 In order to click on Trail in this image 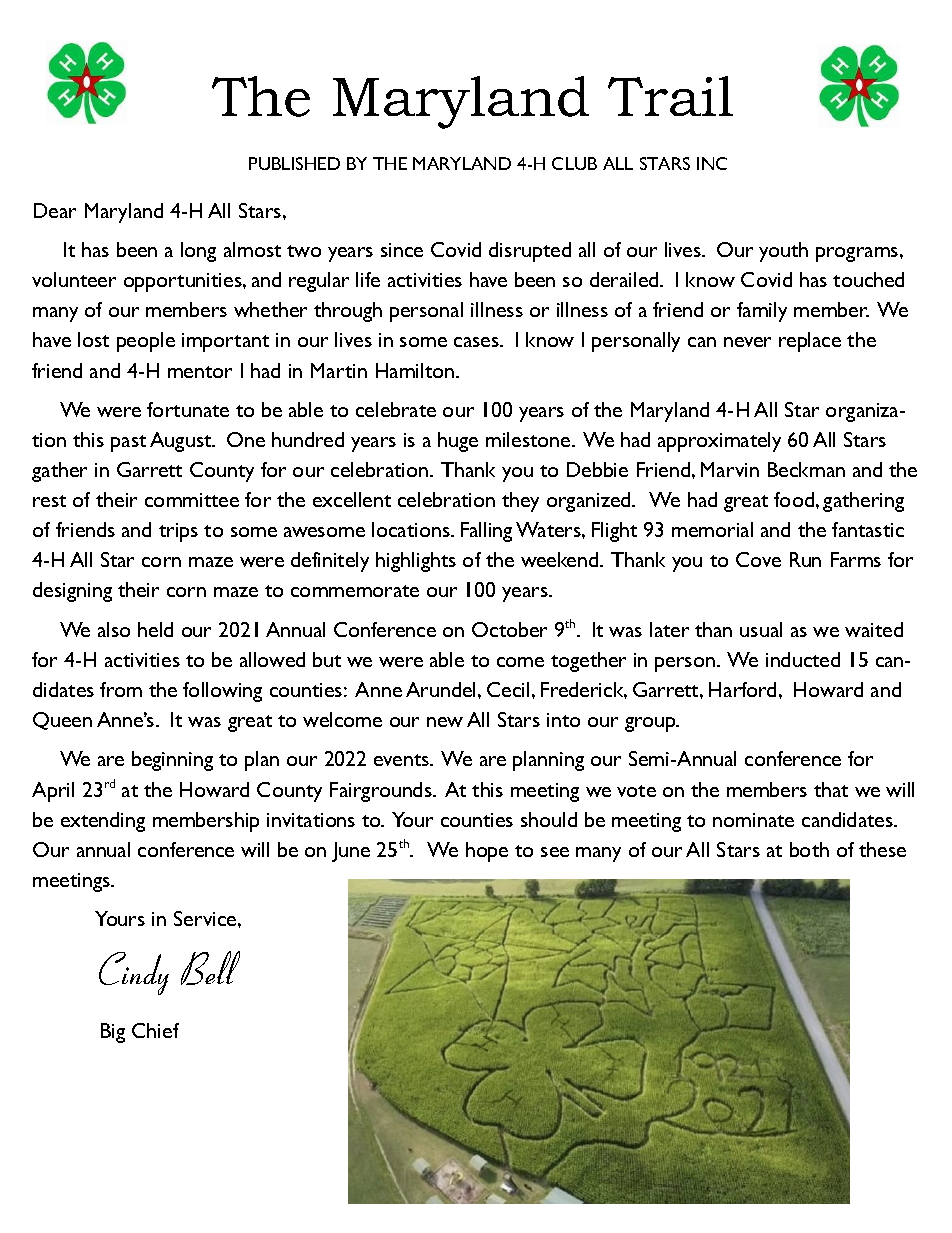, I will do `click(670, 96)`.
